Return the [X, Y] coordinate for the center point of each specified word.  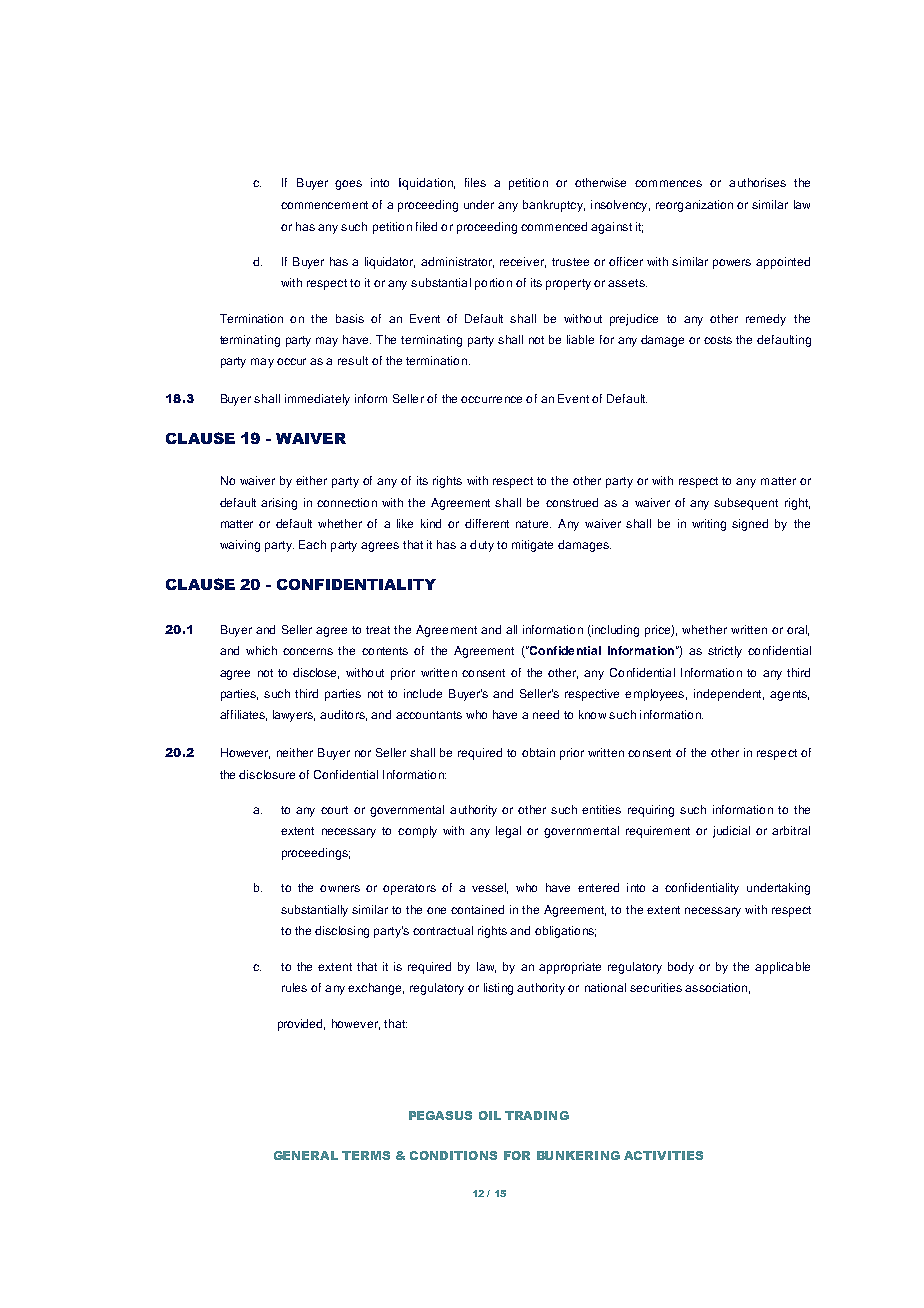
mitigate [532, 546]
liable [580, 339]
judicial [731, 832]
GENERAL [306, 1155]
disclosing [342, 932]
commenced [554, 226]
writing [709, 525]
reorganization [694, 206]
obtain [538, 752]
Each [312, 544]
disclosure [267, 774]
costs [718, 340]
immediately [317, 400]
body [681, 968]
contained [477, 909]
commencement [324, 205]
